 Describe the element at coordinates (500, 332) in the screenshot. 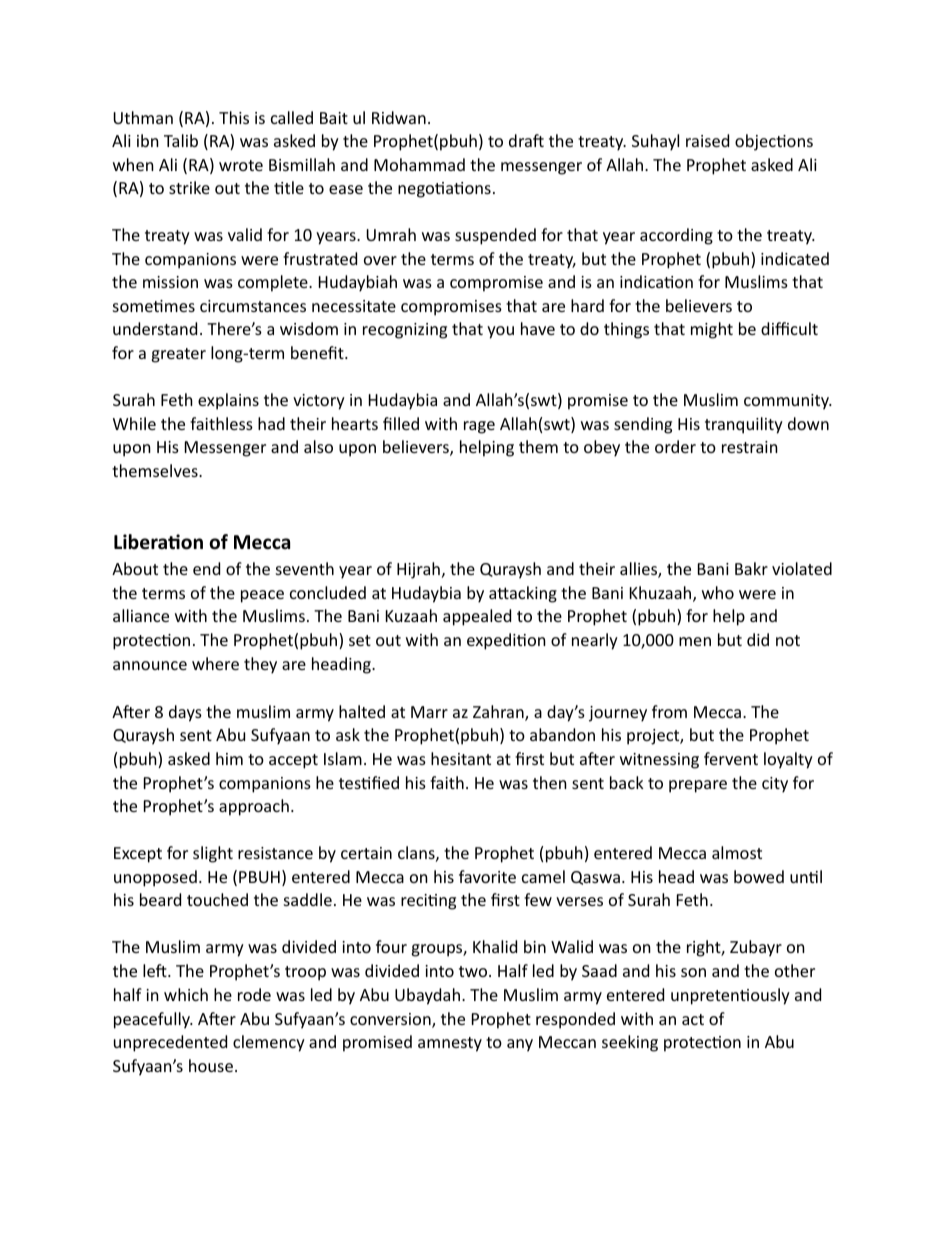

I see `you` at that location.
